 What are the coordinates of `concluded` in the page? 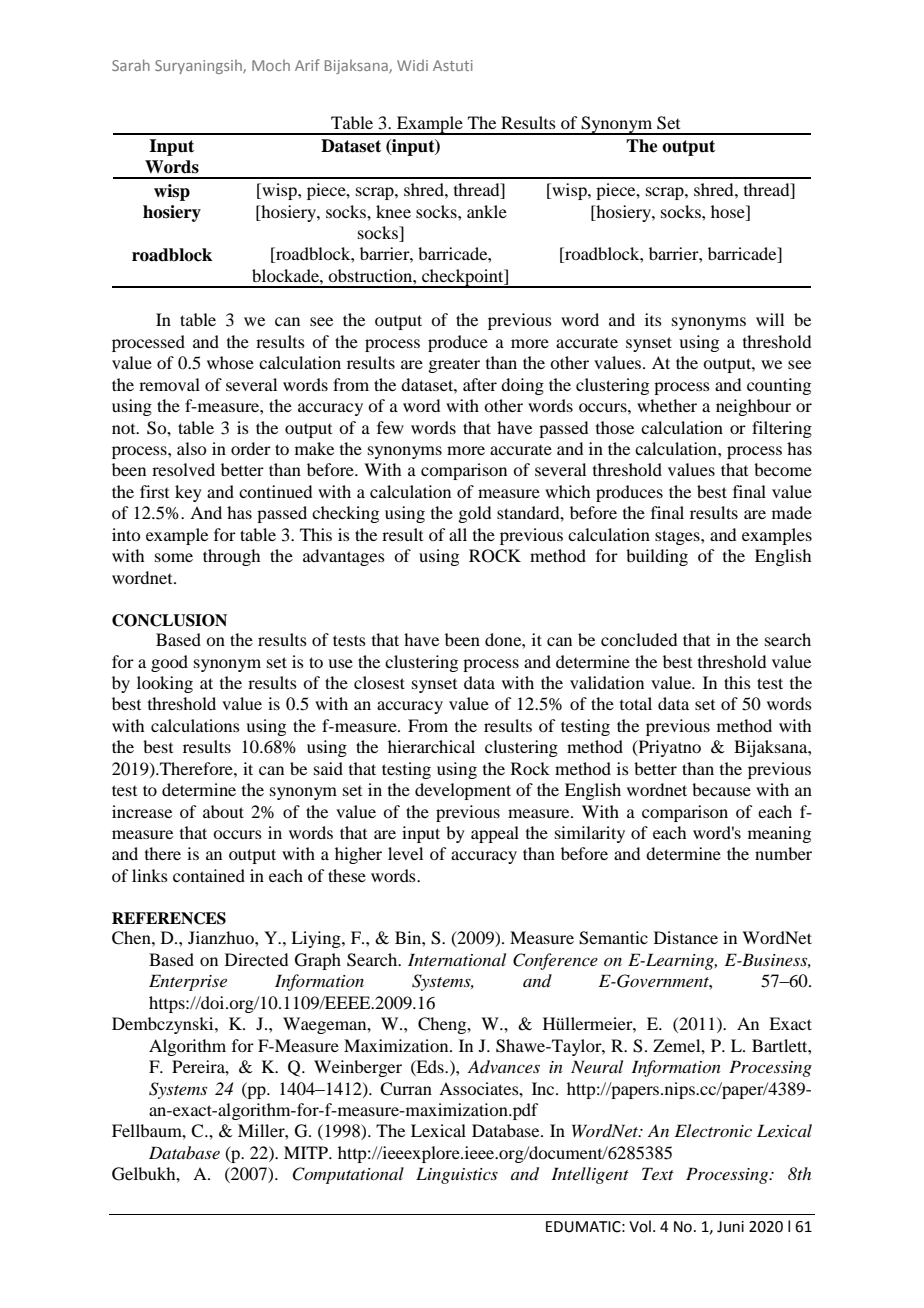 It's located at (639, 639).
